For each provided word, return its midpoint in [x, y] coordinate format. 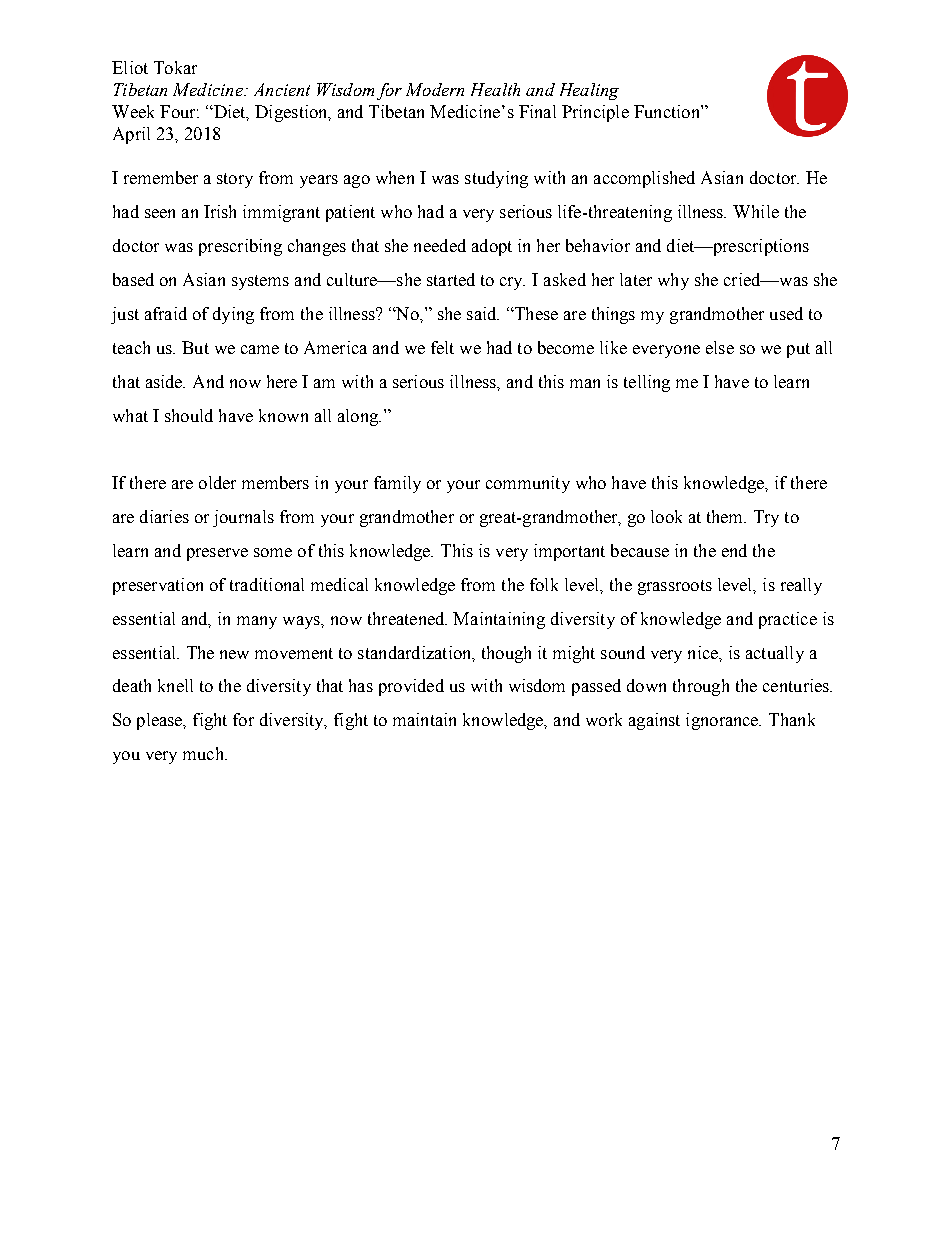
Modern [435, 89]
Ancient [282, 89]
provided [411, 687]
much [204, 753]
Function [668, 111]
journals [243, 518]
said [483, 313]
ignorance [723, 721]
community [528, 484]
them [726, 516]
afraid [166, 313]
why [673, 281]
